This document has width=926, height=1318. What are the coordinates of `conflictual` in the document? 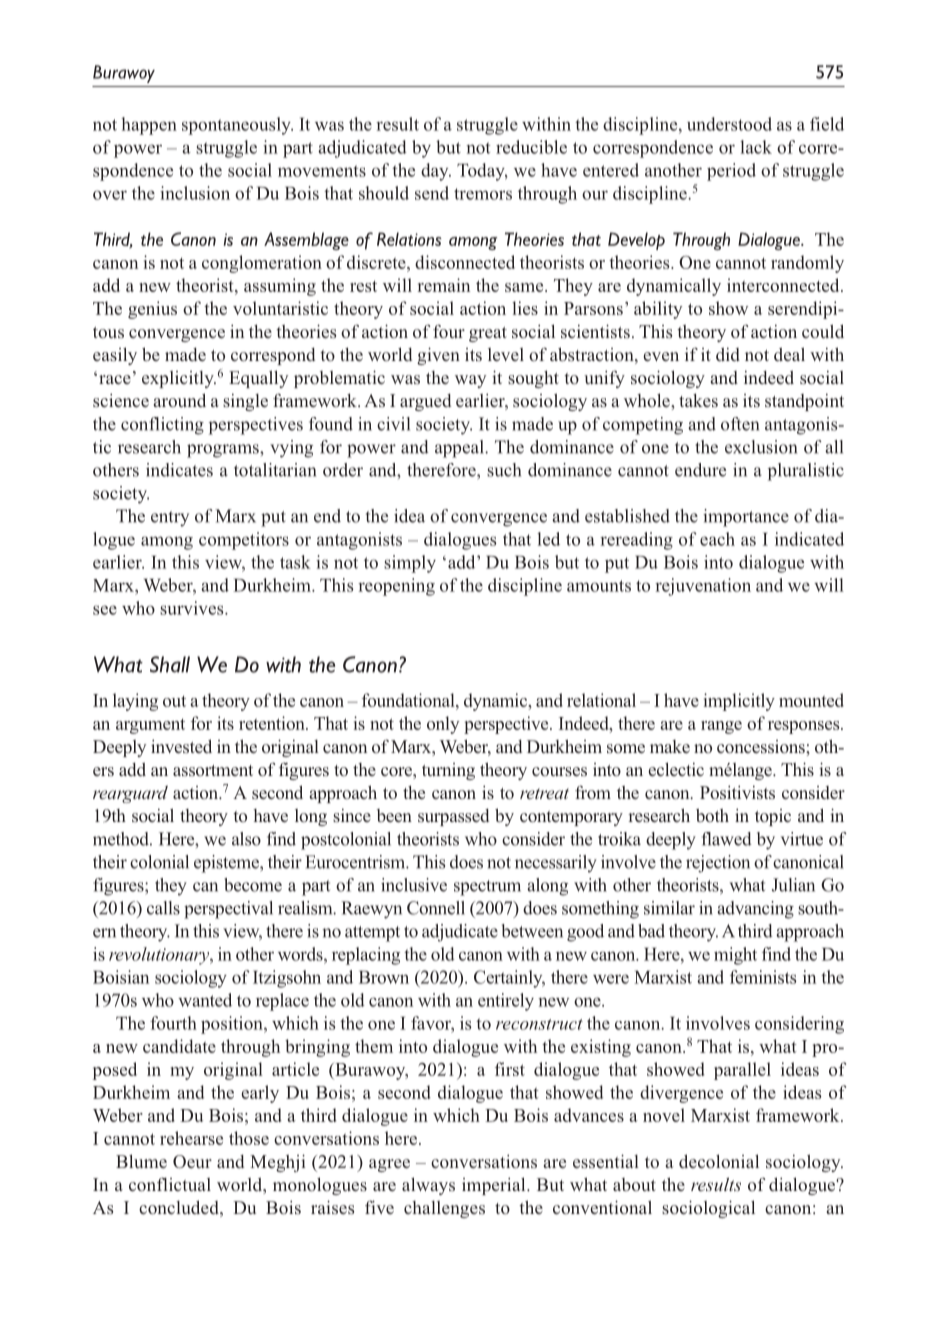 It's located at (170, 1184).
